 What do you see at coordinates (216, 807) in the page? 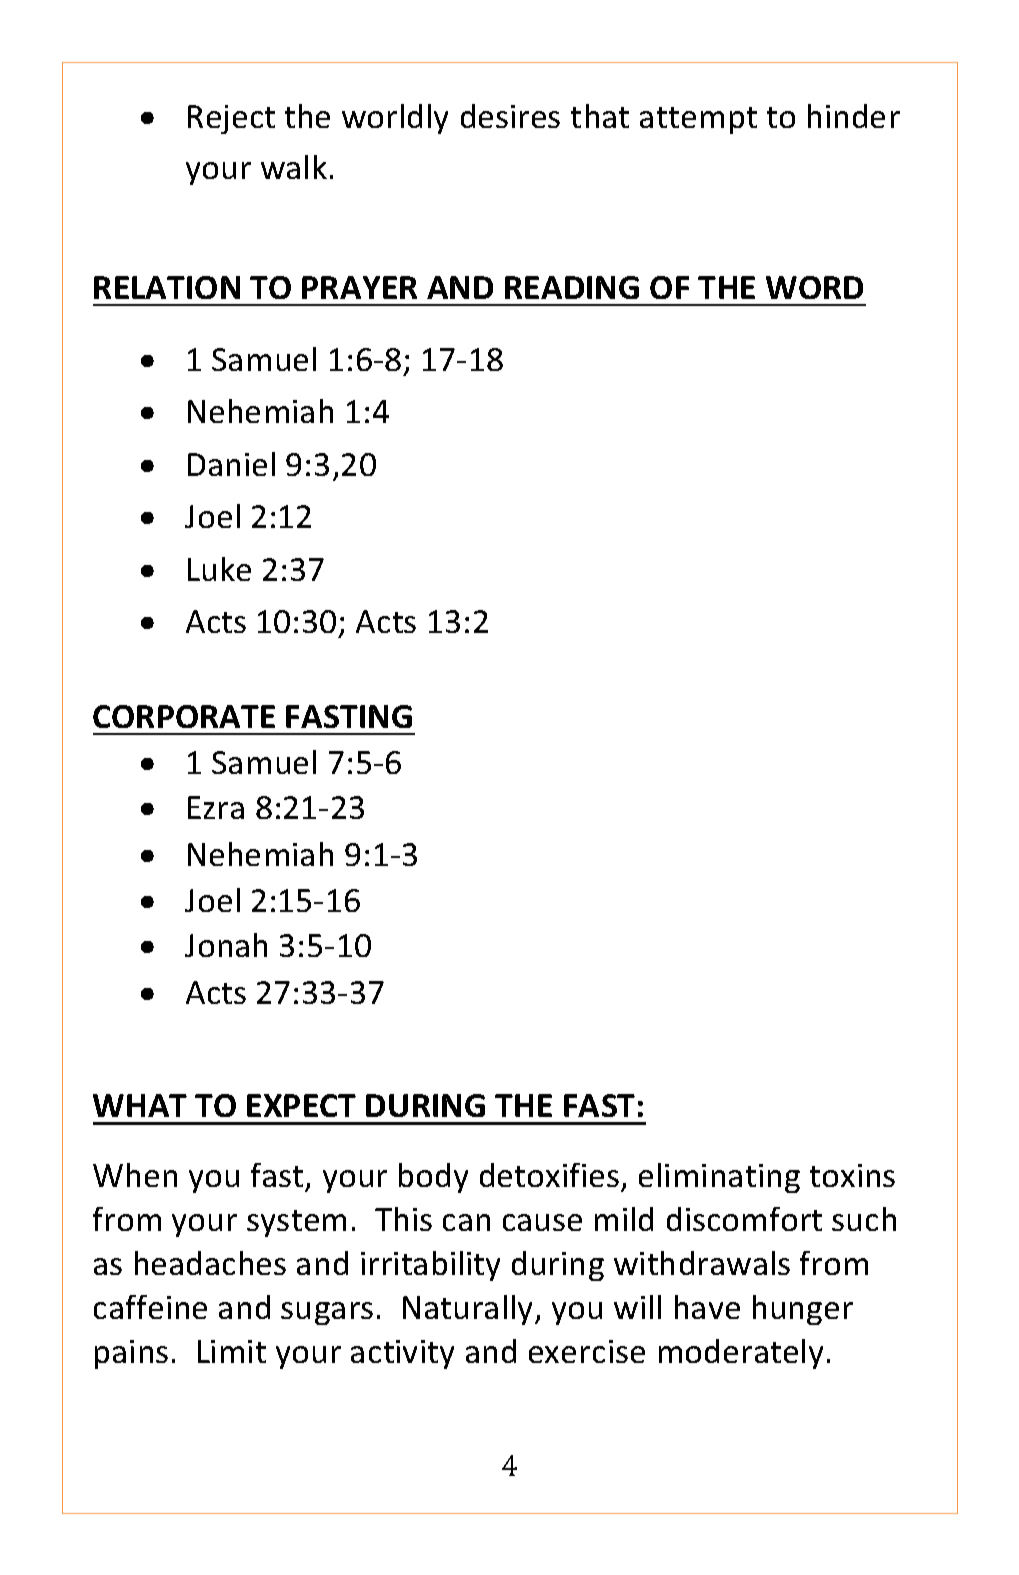
I see `Ezra` at bounding box center [216, 807].
